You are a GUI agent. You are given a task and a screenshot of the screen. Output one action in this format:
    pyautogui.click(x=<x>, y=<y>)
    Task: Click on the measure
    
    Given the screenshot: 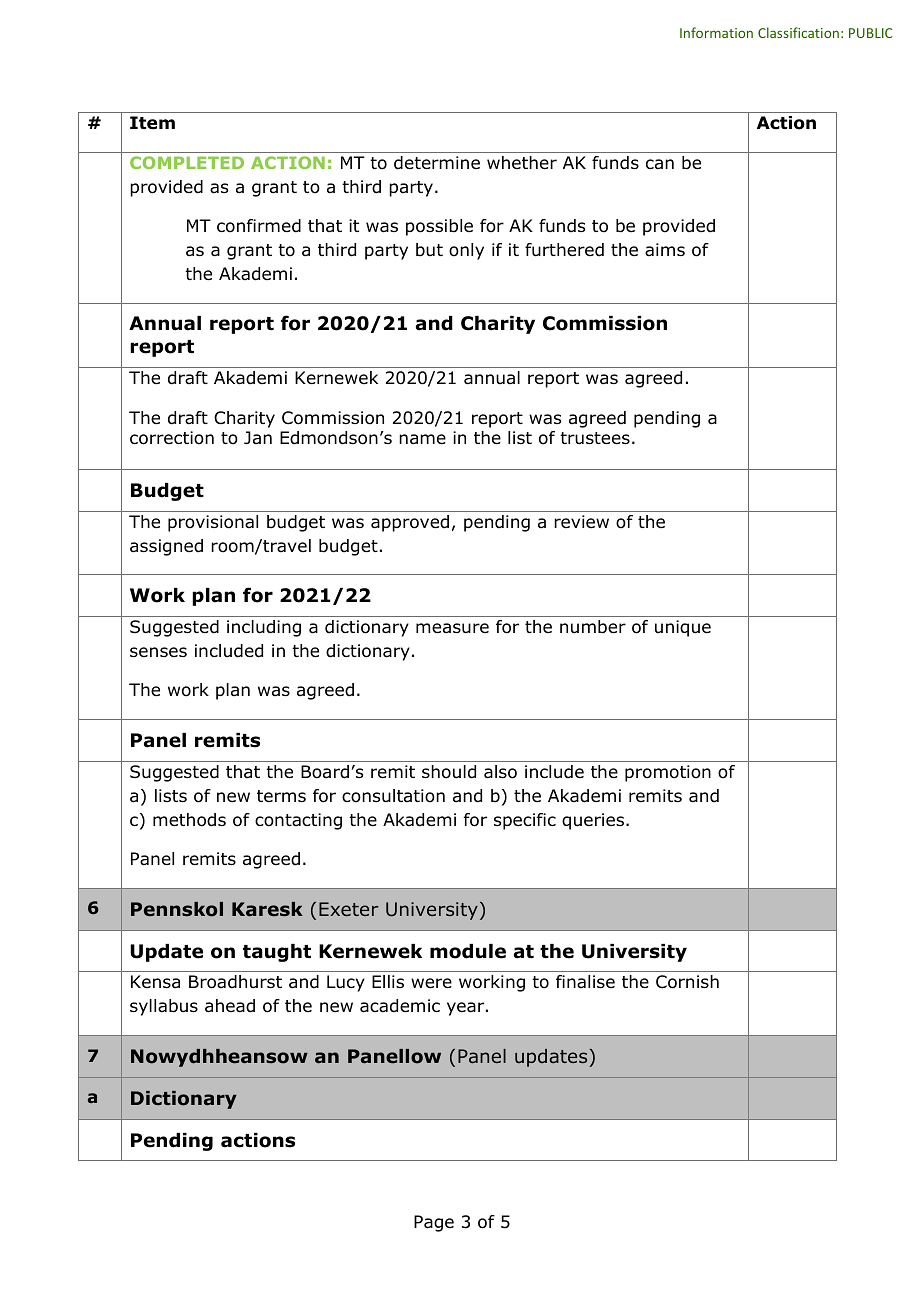 What is the action you would take?
    pyautogui.click(x=452, y=628)
